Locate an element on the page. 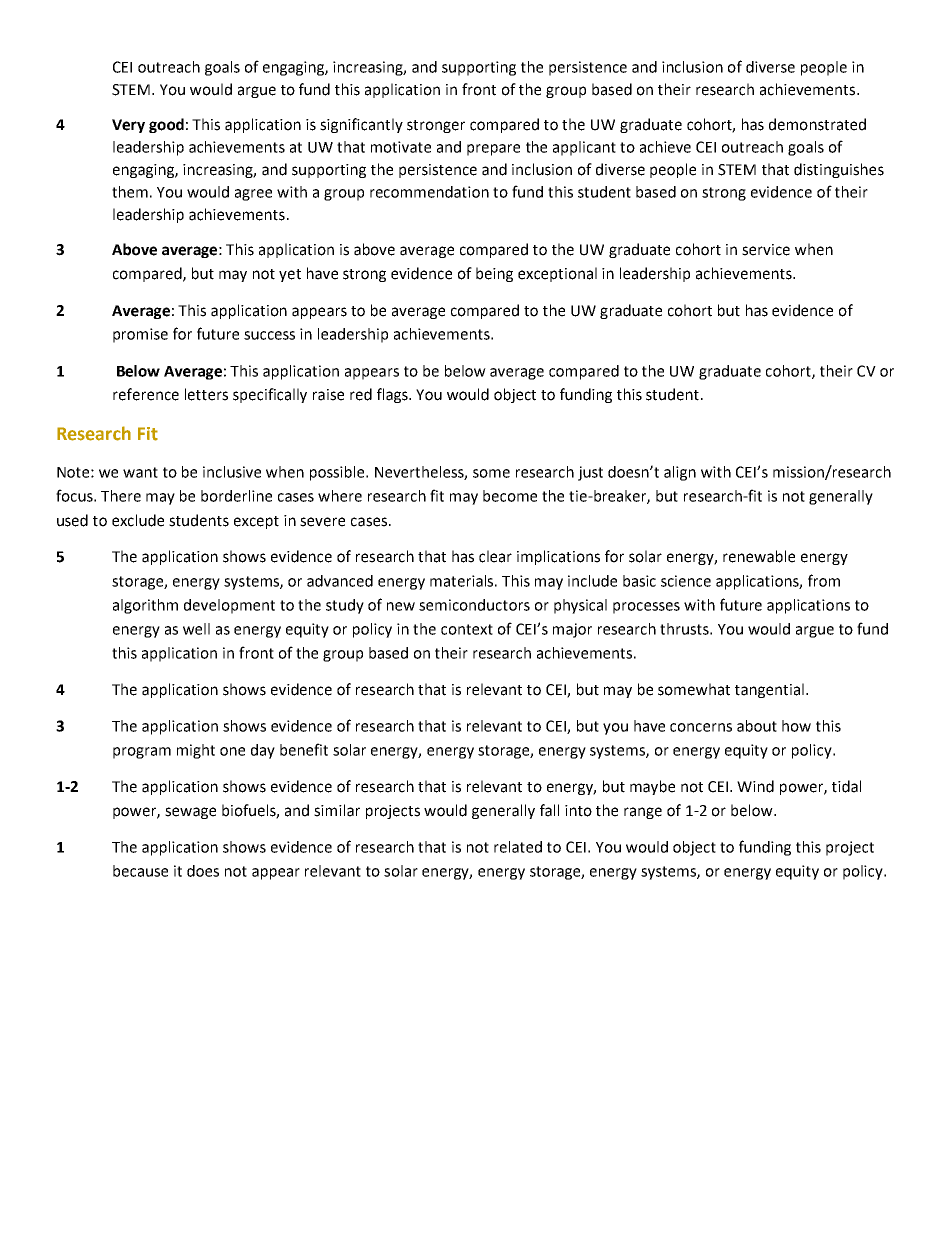 The height and width of the document is (1233, 952). because is located at coordinates (140, 871).
